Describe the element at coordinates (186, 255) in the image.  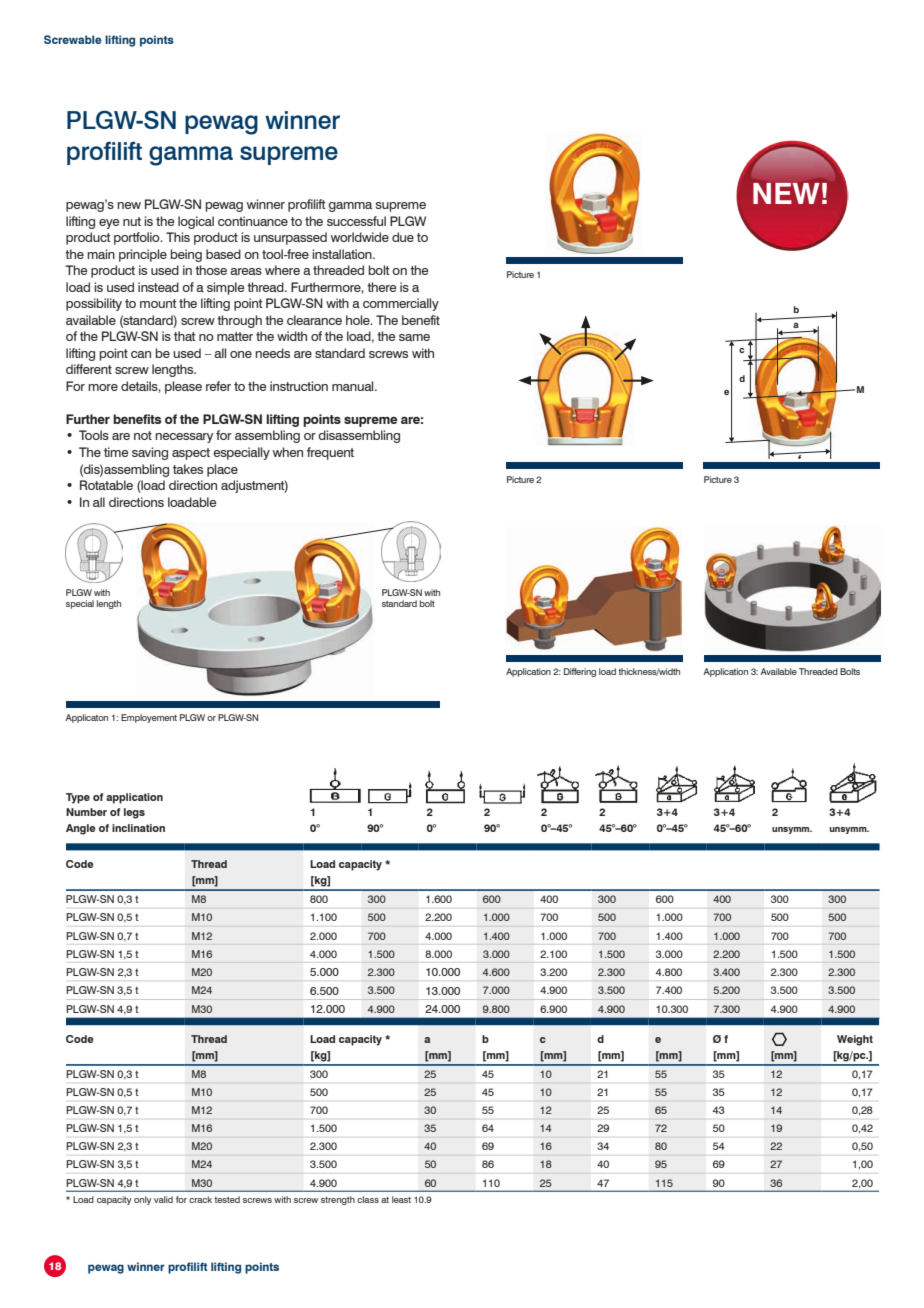
I see `being` at that location.
